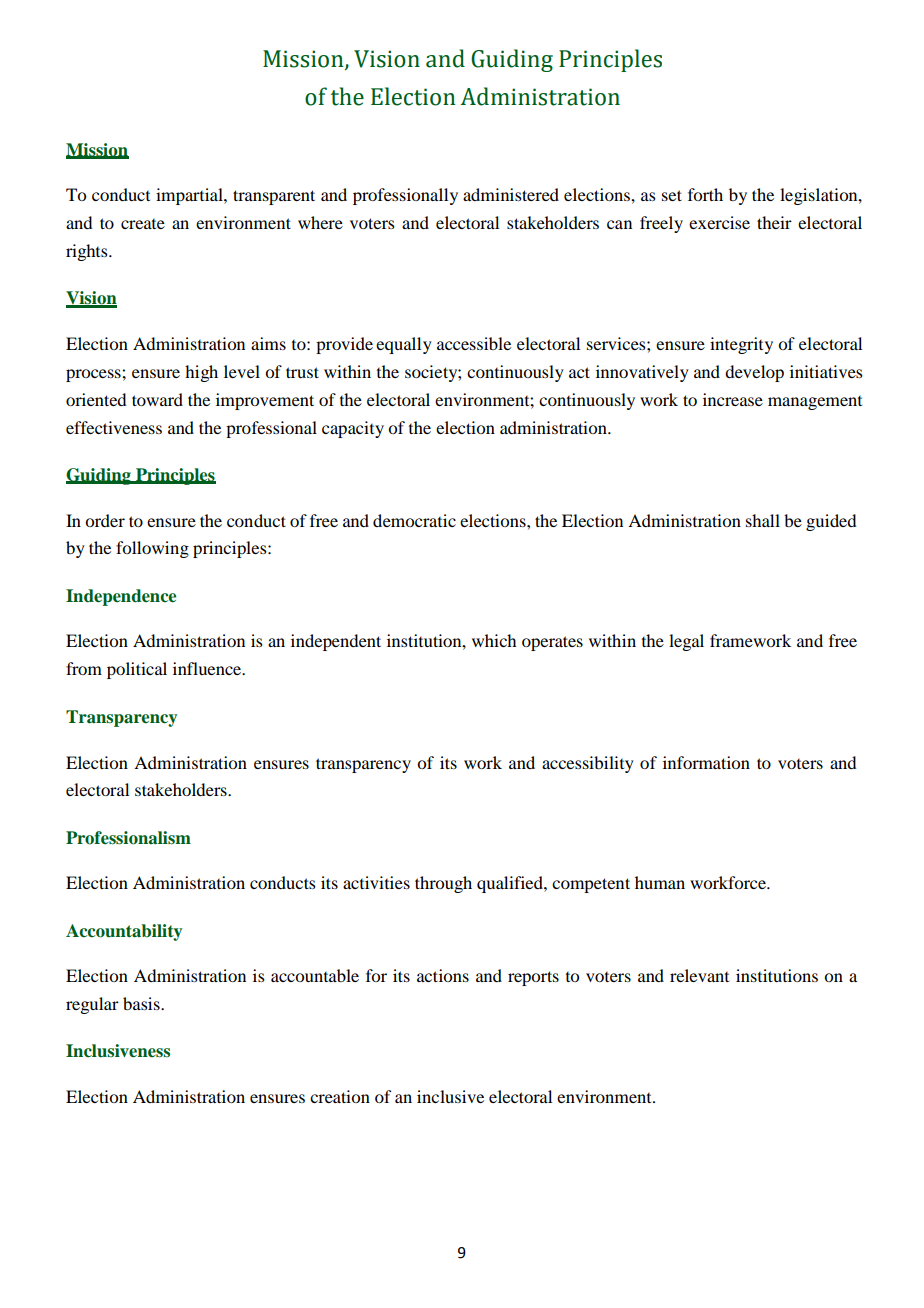 This document has height=1308, width=924. What do you see at coordinates (719, 222) in the document?
I see `exercise` at bounding box center [719, 222].
